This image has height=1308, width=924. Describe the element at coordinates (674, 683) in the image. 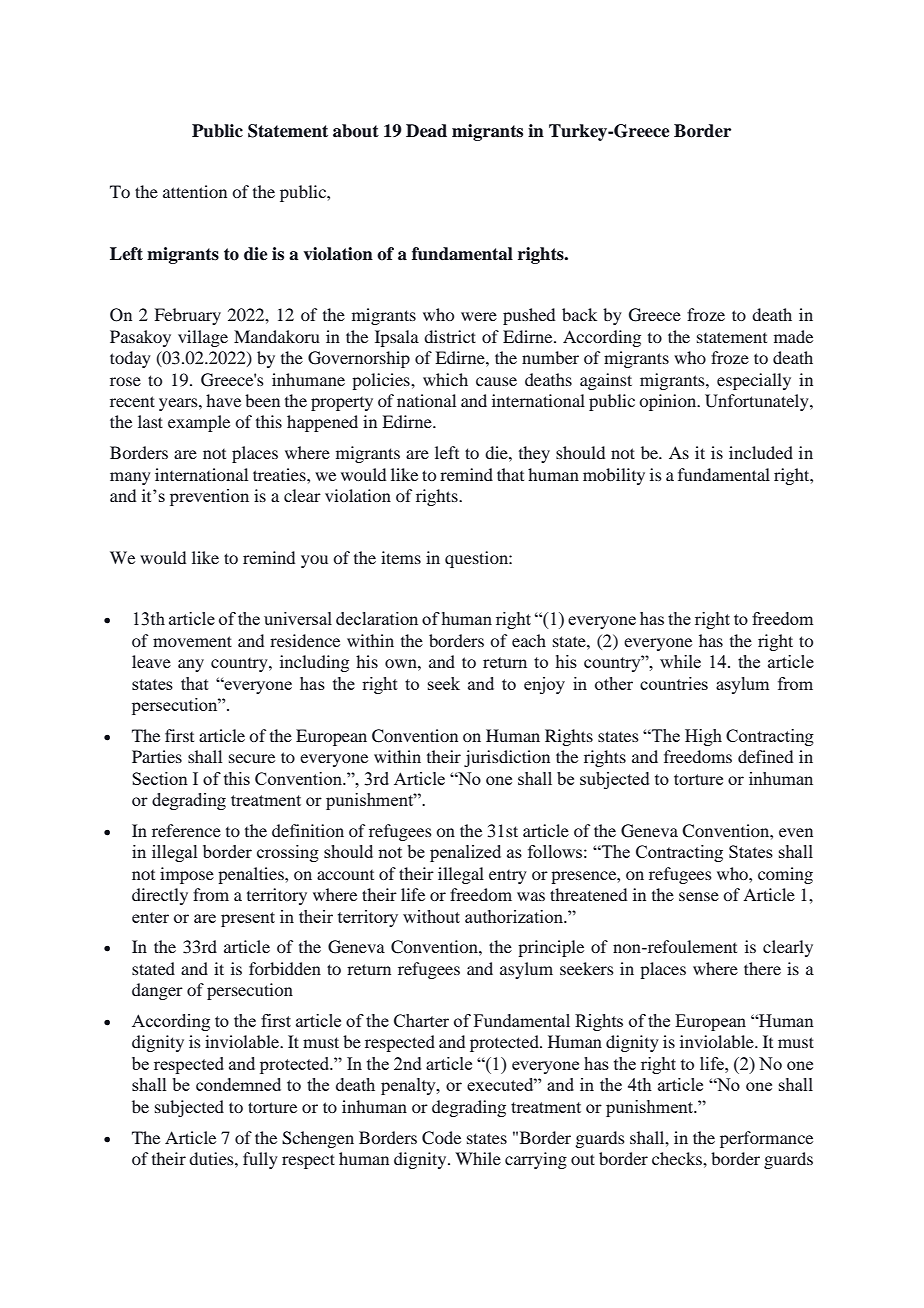

I see `countries` at that location.
